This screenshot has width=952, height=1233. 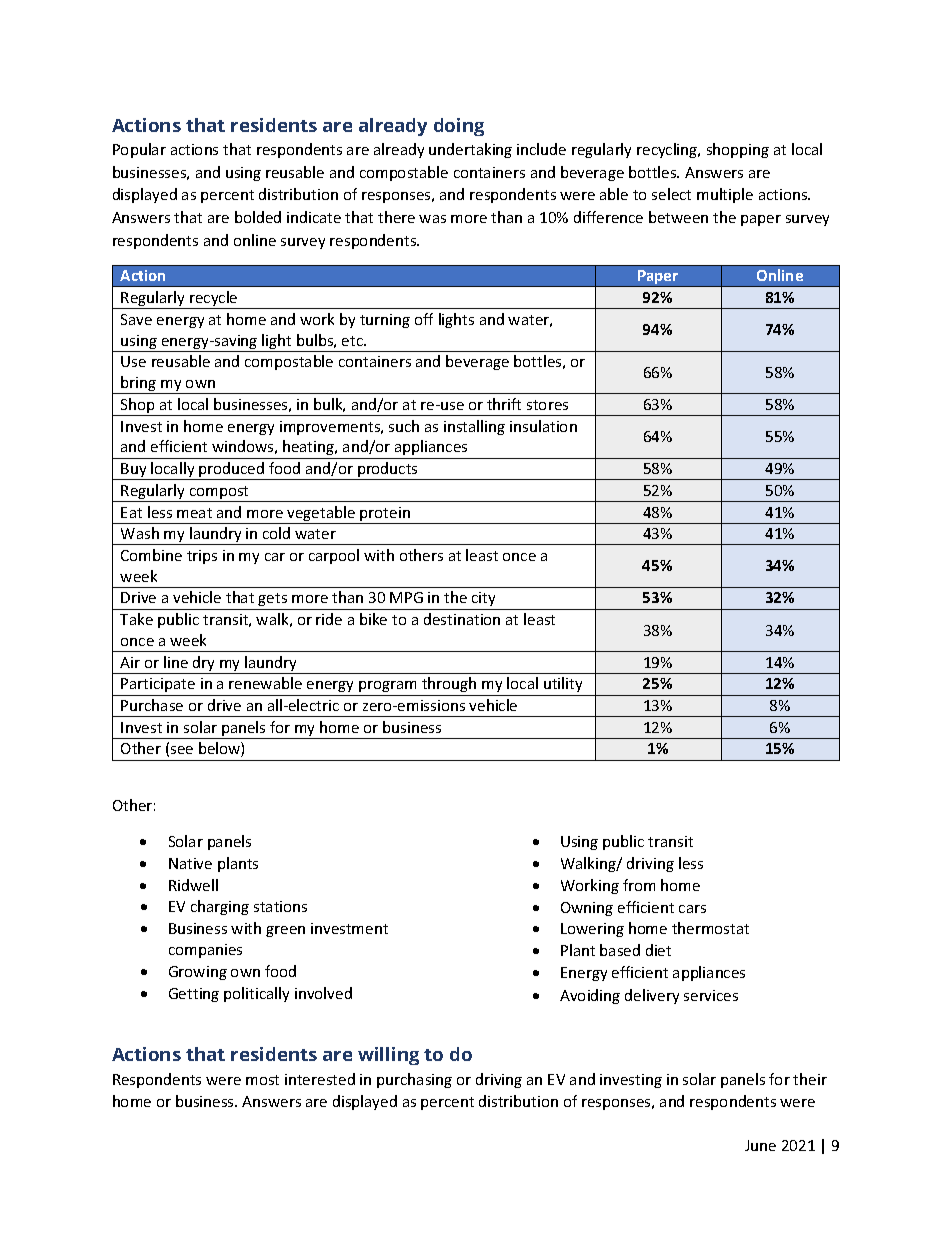 What do you see at coordinates (587, 909) in the screenshot?
I see `Owning` at bounding box center [587, 909].
